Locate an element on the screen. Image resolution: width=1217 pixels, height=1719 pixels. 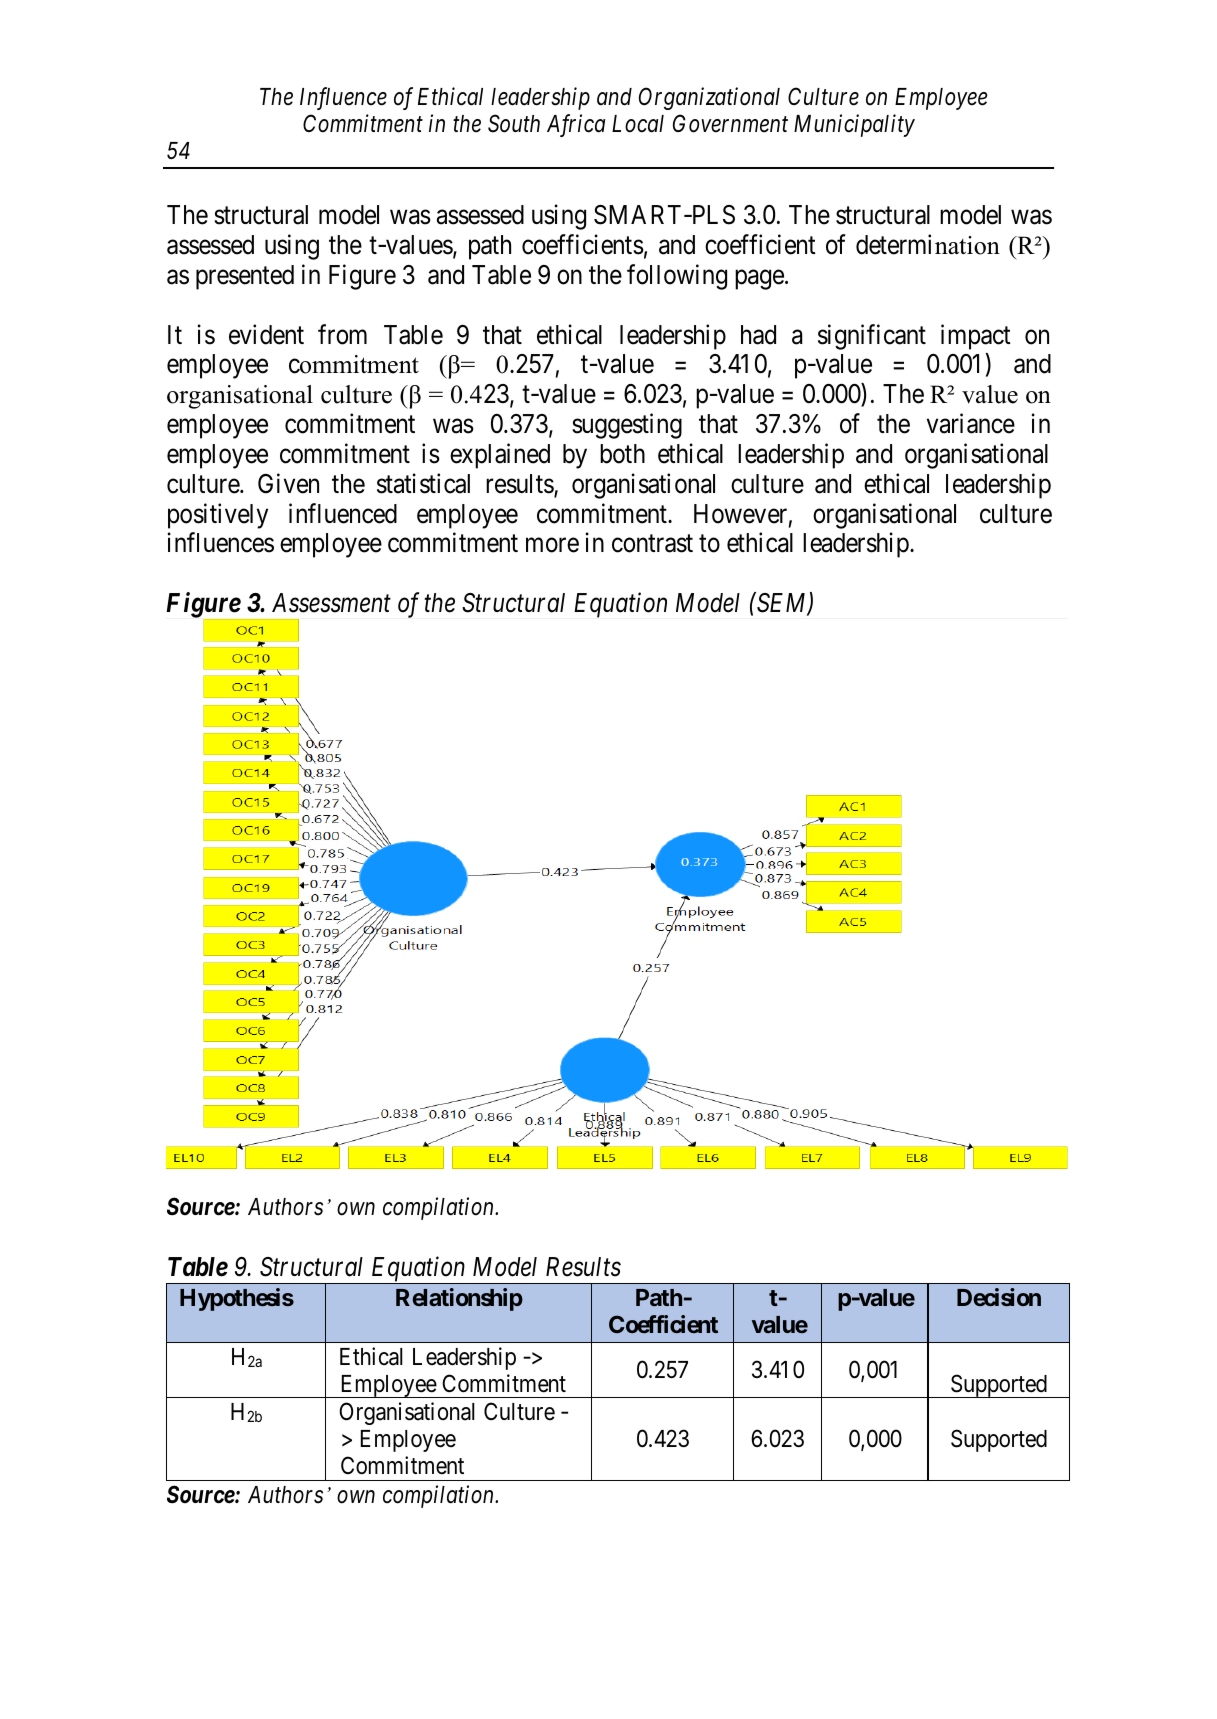
contrast is located at coordinates (652, 544).
